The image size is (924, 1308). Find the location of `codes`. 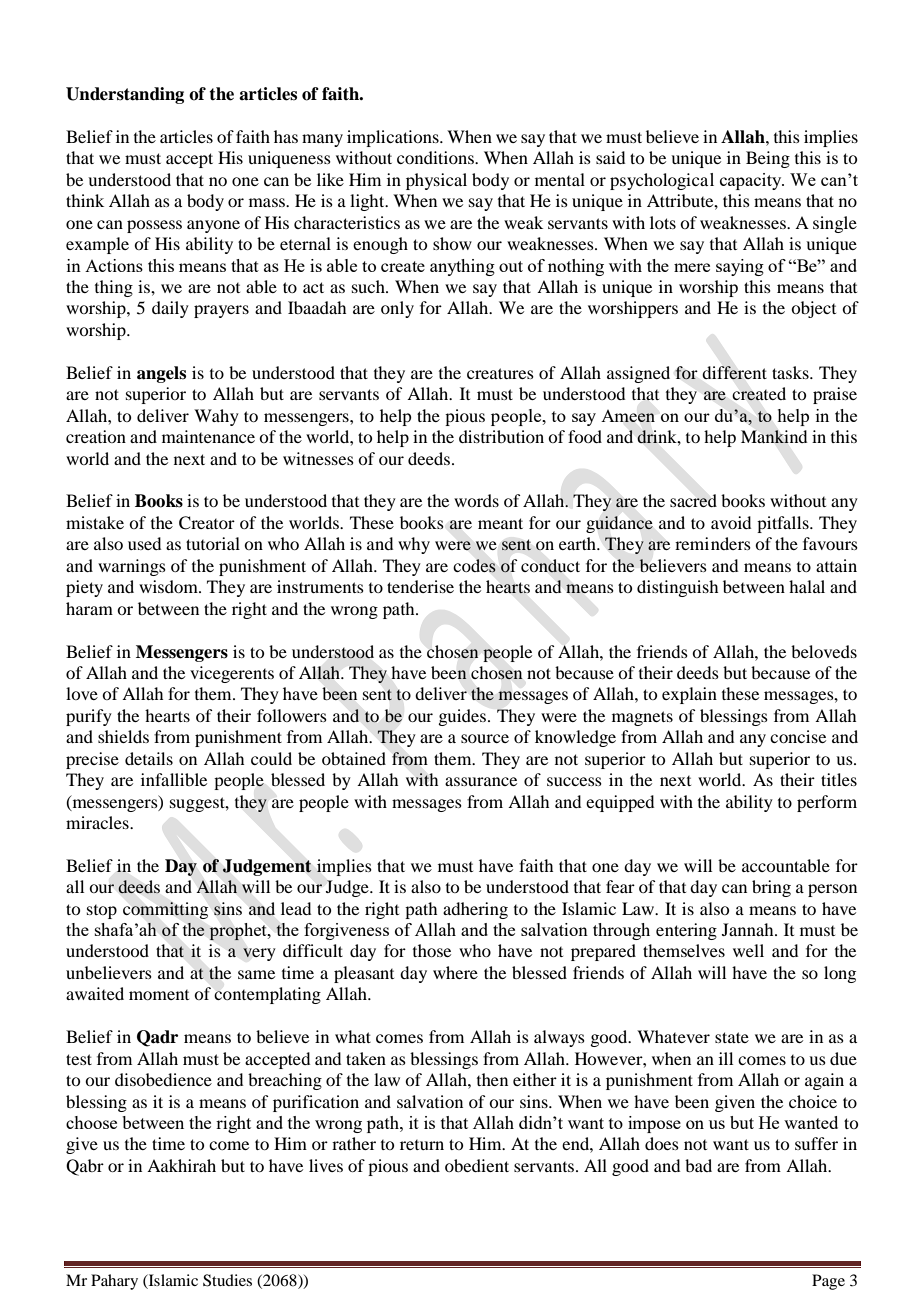

codes is located at coordinates (474, 566).
